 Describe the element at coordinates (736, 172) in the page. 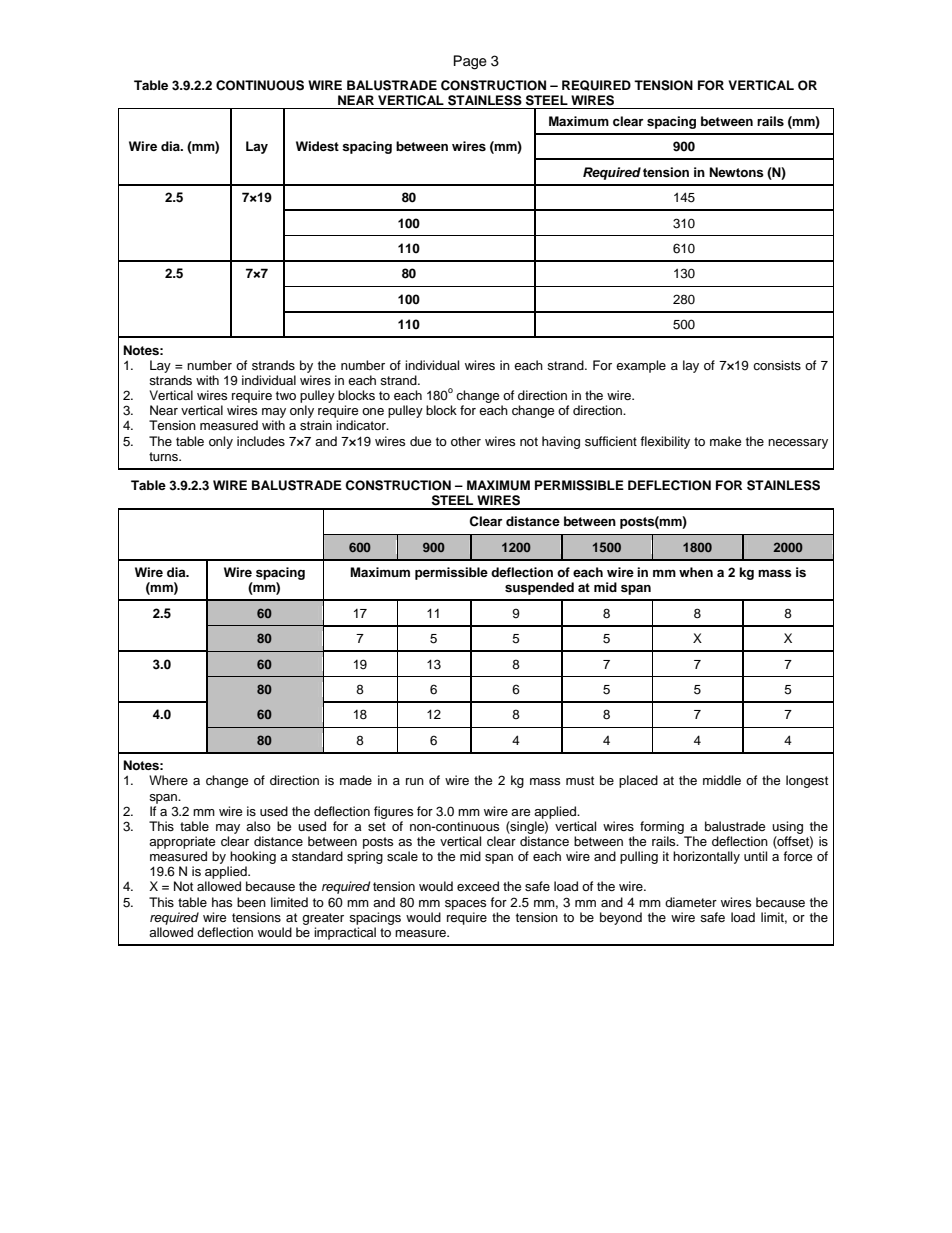

I see `Newtons` at that location.
